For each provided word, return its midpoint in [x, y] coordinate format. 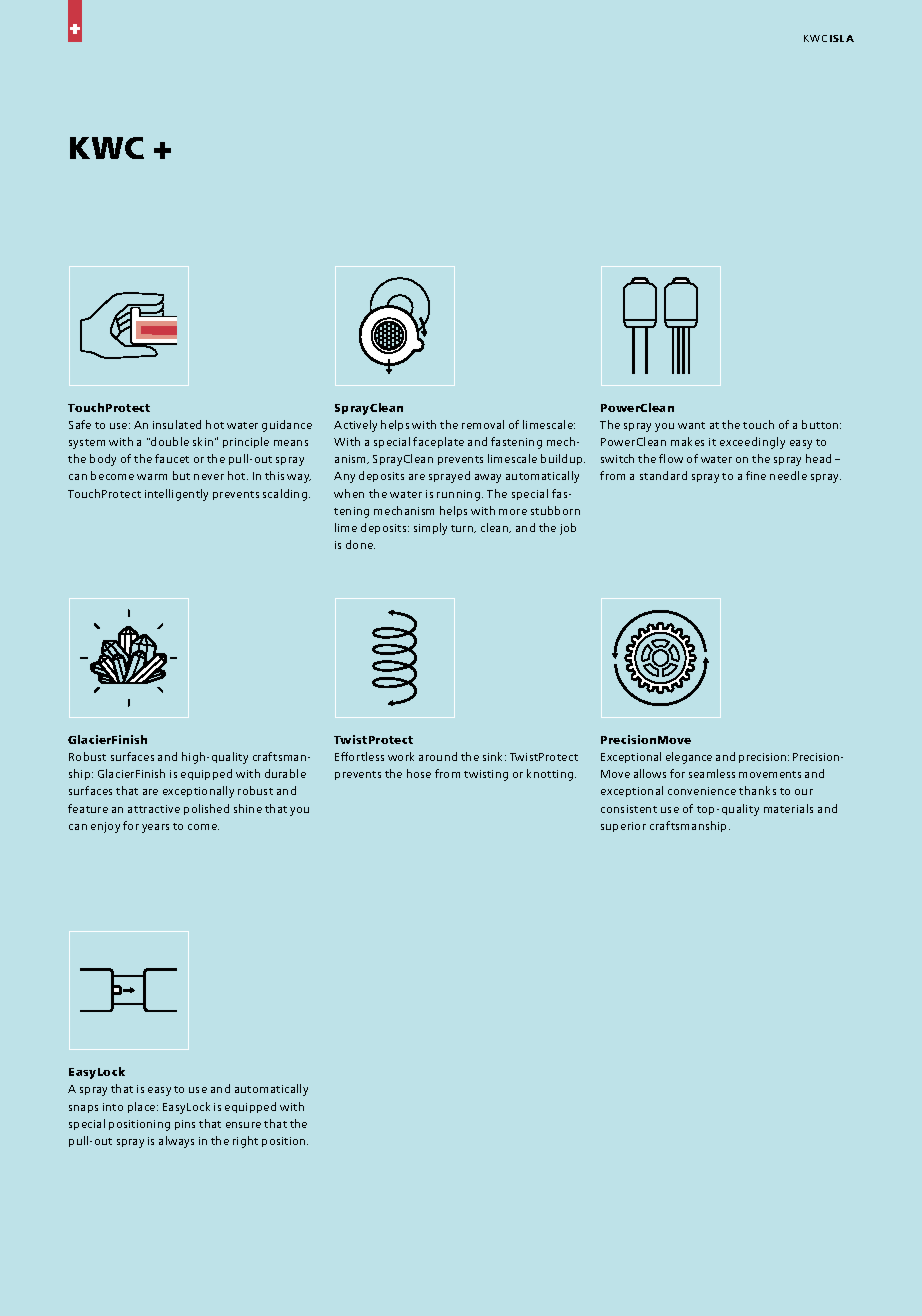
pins [185, 1125]
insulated [177, 424]
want [691, 425]
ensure [243, 1125]
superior [623, 827]
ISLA [842, 38]
